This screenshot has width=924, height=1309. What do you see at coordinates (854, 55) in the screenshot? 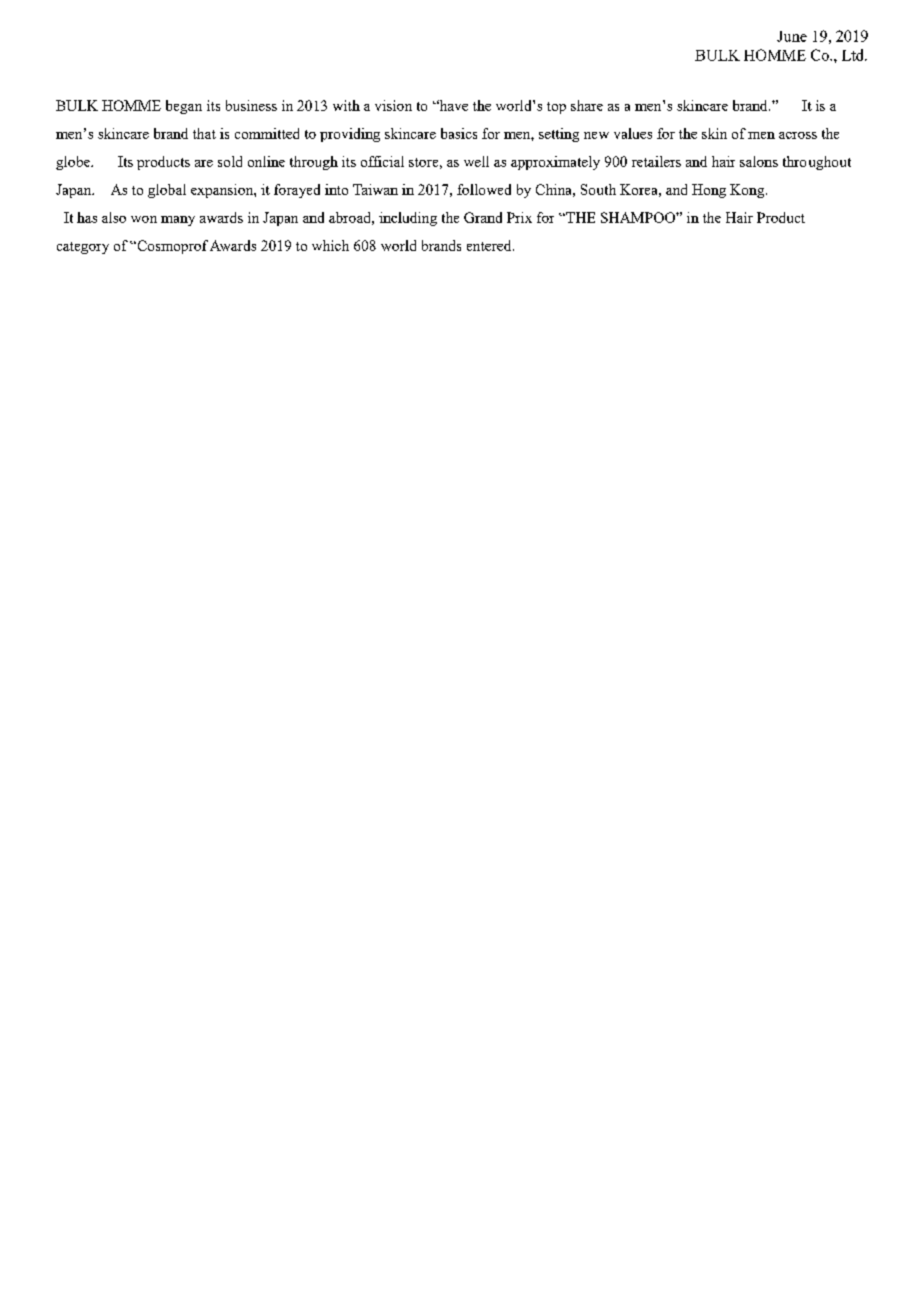
I see `Ltd` at bounding box center [854, 55].
